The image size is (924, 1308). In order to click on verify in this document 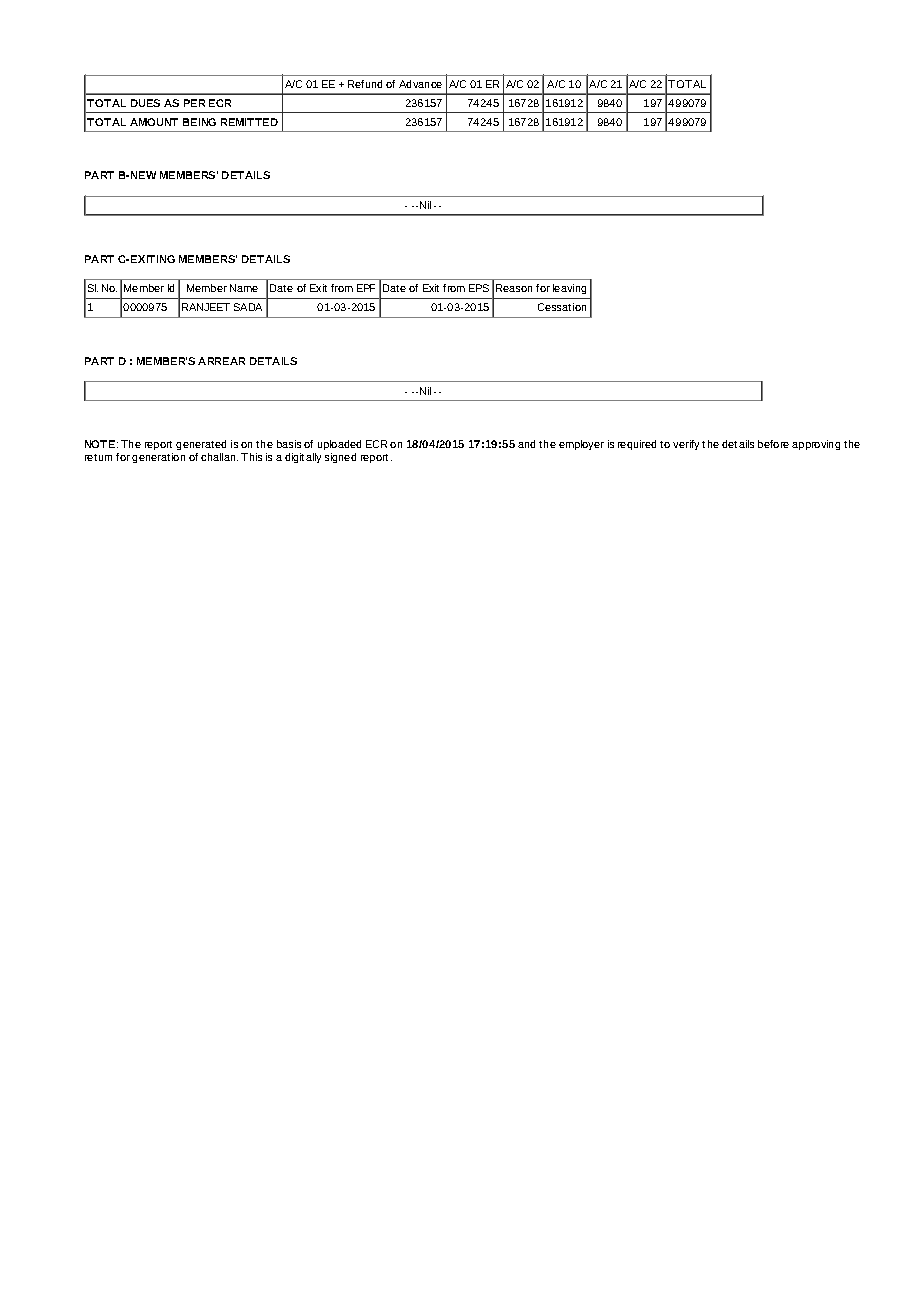, I will do `click(686, 445)`.
